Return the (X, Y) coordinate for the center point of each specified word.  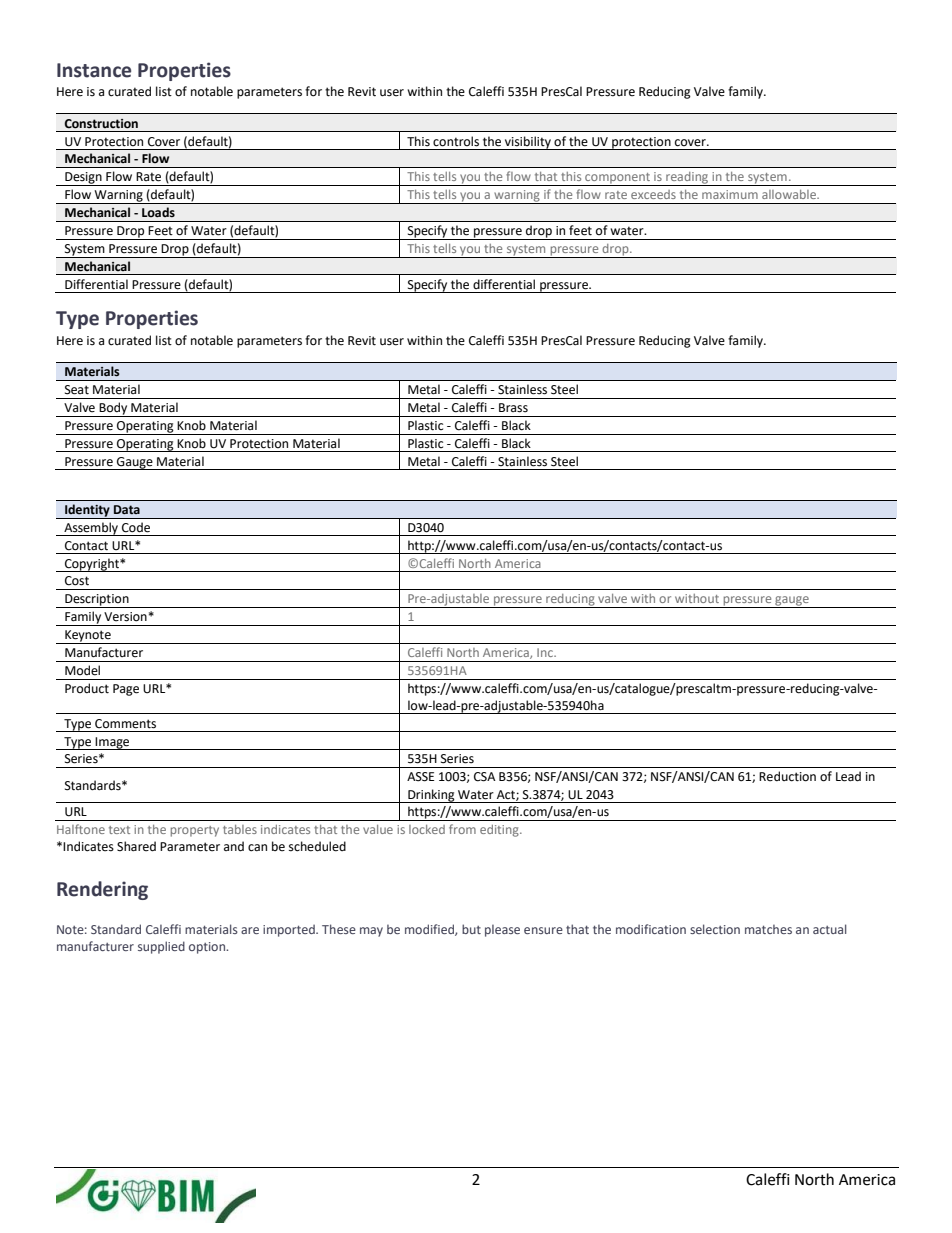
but (471, 929)
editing (500, 831)
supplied (161, 947)
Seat (77, 390)
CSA (485, 777)
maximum (730, 194)
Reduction (787, 776)
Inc (546, 652)
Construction (101, 124)
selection (715, 929)
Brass (513, 408)
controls (456, 141)
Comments (125, 724)
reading (687, 179)
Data (127, 509)
